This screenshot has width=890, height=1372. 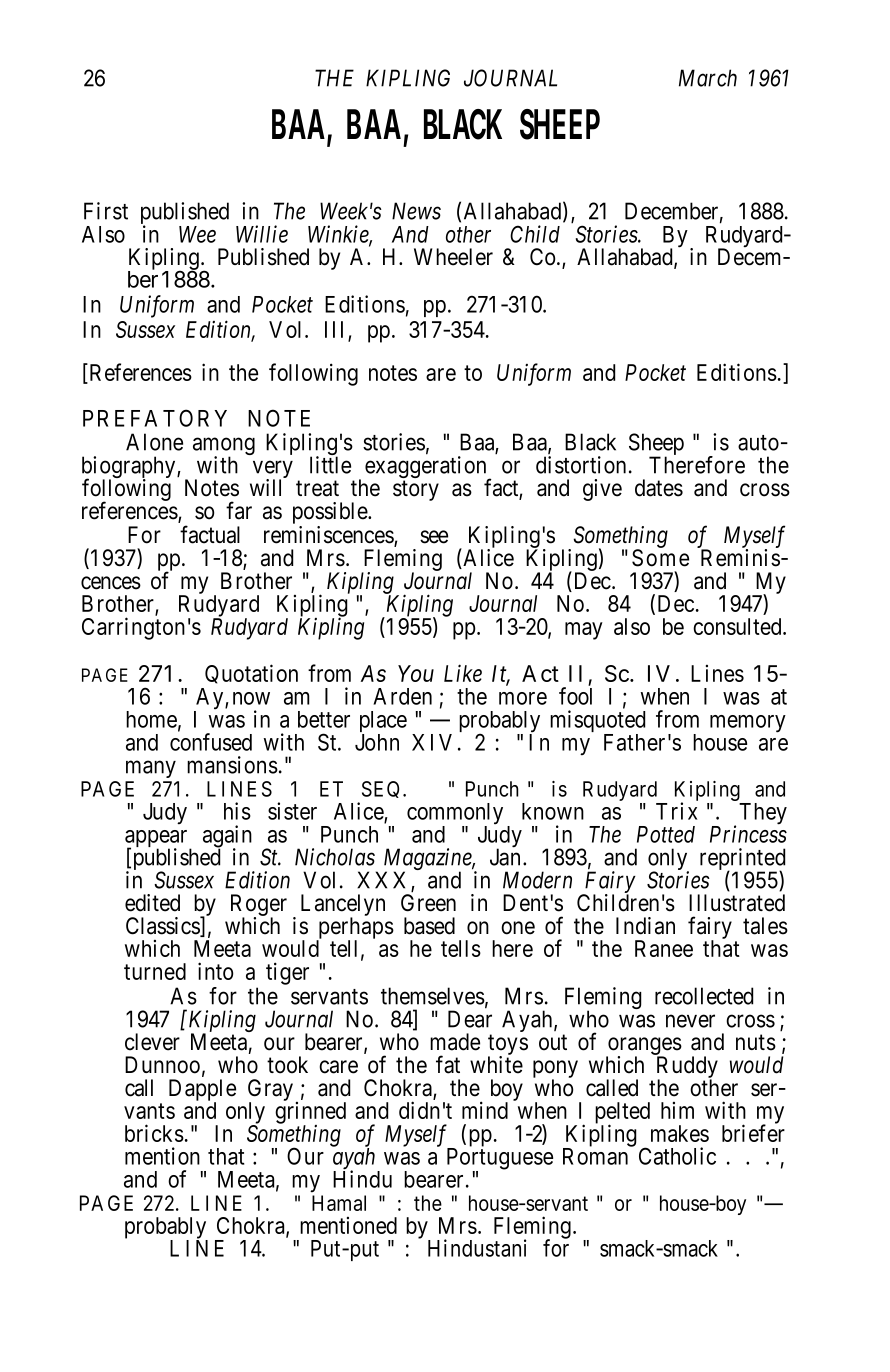 I want to click on March, so click(x=708, y=78).
